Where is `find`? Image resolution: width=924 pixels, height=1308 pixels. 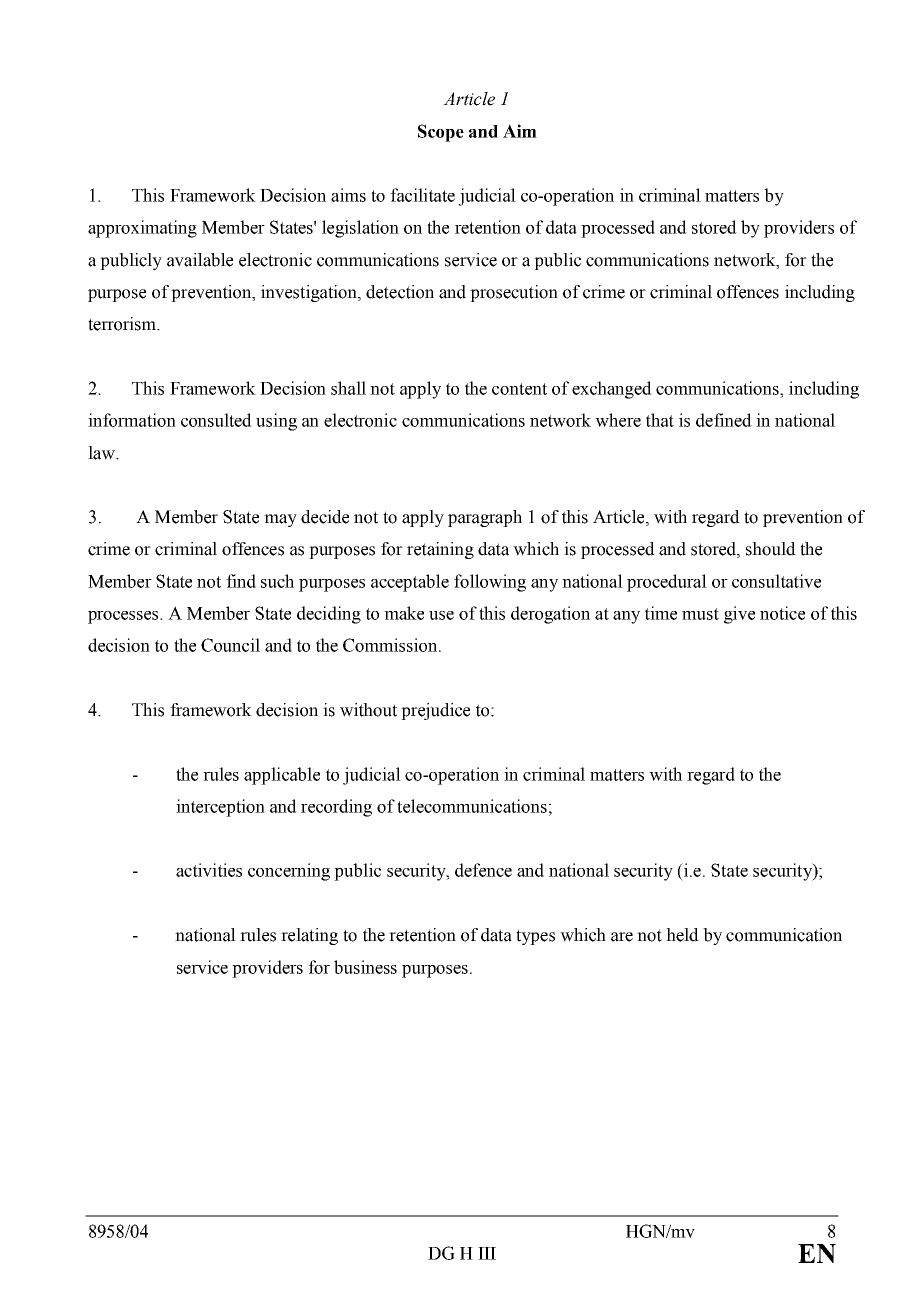
find is located at coordinates (241, 581).
